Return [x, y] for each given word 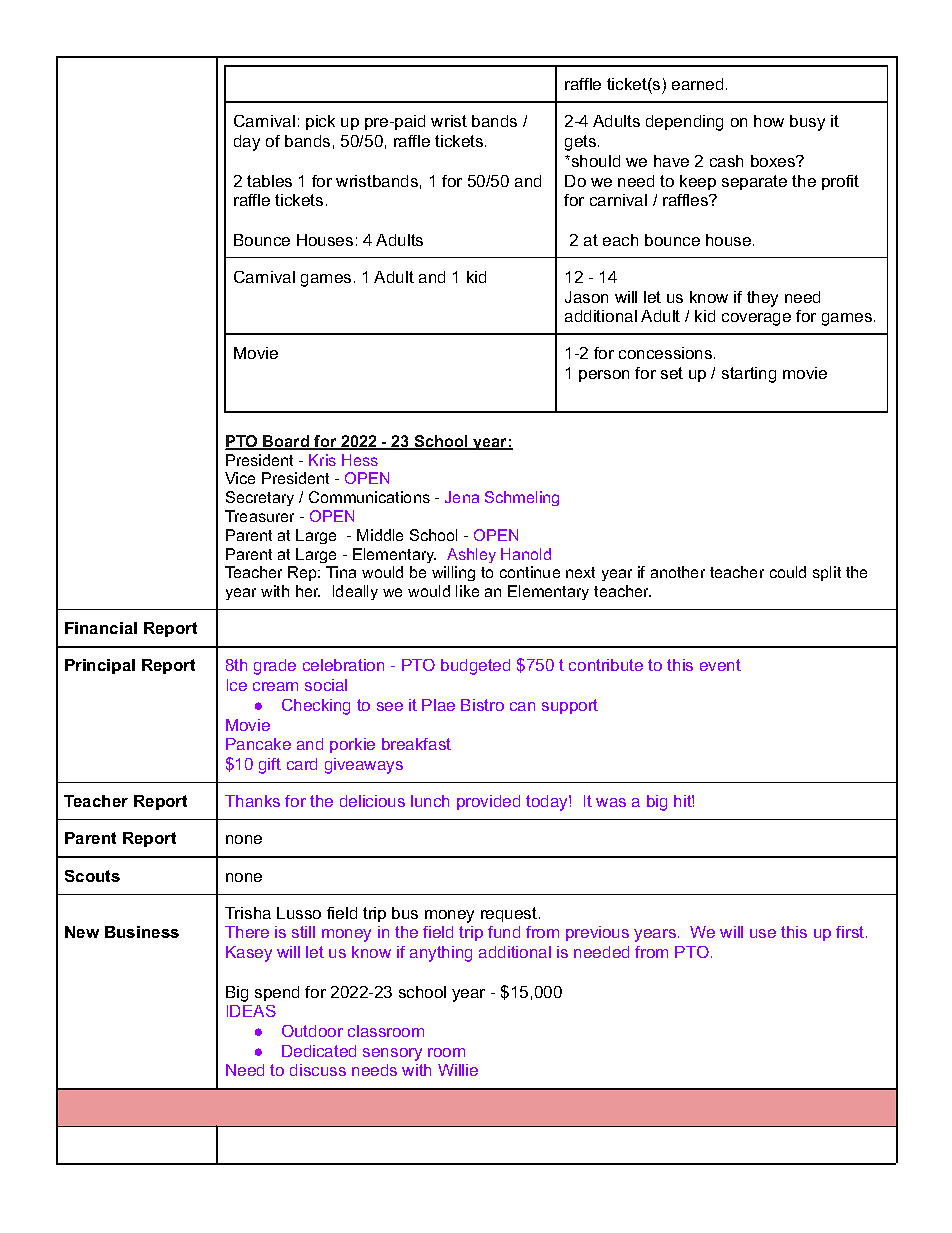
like [467, 591]
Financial [101, 628]
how [769, 121]
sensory [392, 1054]
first [851, 932]
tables [269, 181]
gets [582, 143]
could [788, 572]
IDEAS [251, 1011]
